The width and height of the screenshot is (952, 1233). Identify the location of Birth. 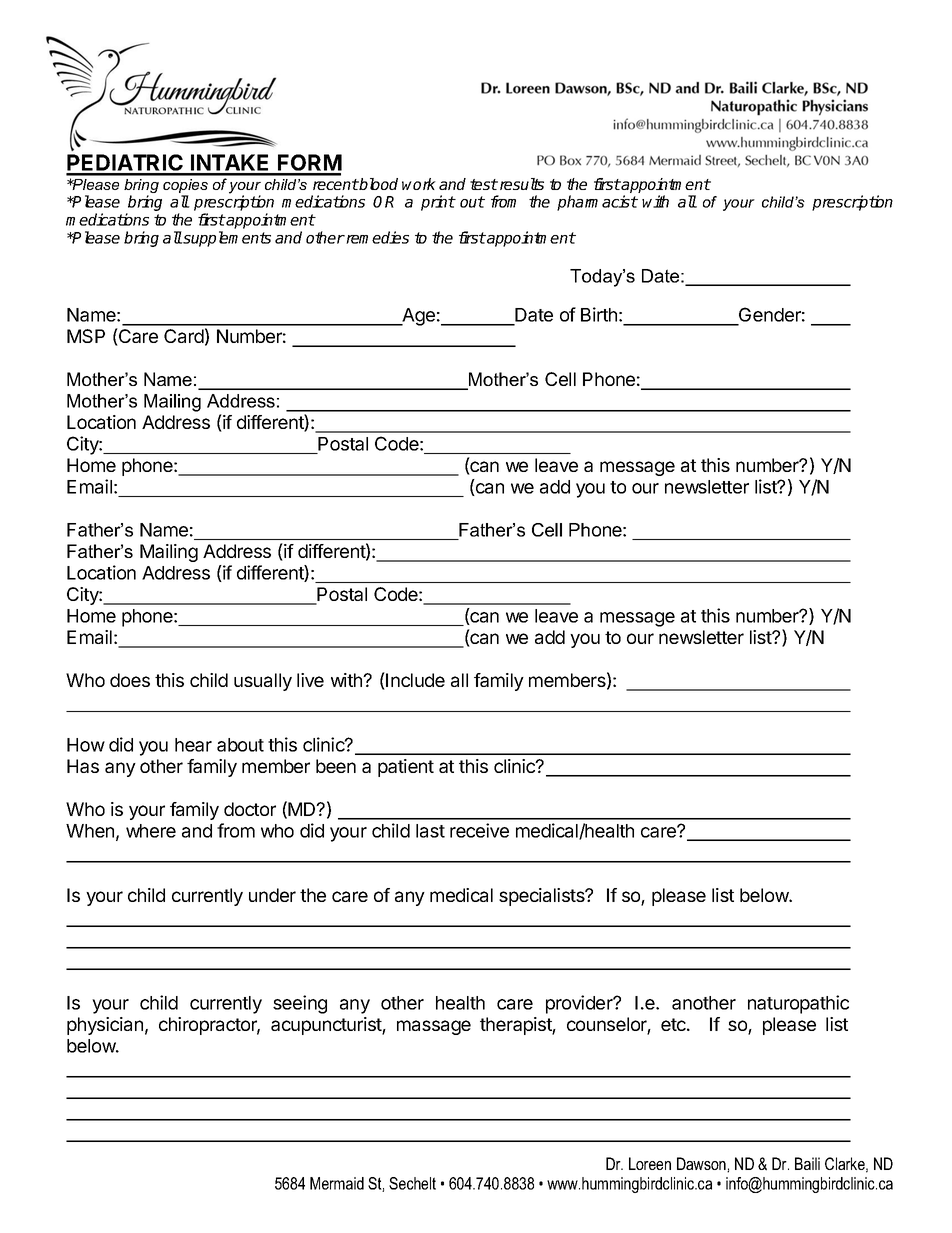
(599, 314).
